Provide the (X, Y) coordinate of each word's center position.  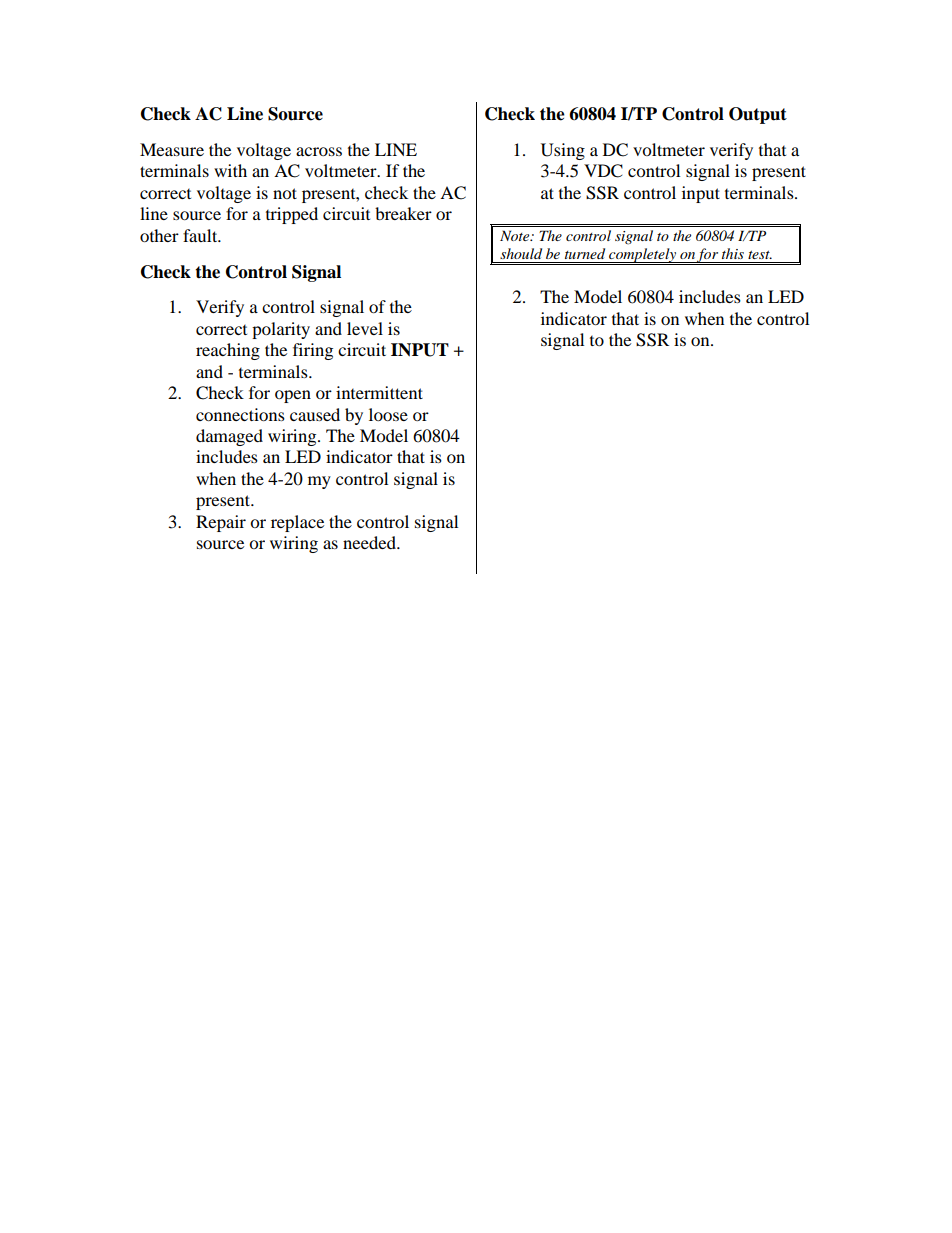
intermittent (379, 392)
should (521, 253)
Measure (172, 149)
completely (642, 256)
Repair (221, 523)
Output (758, 115)
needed (370, 542)
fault (201, 235)
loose (388, 414)
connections (240, 414)
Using (563, 151)
